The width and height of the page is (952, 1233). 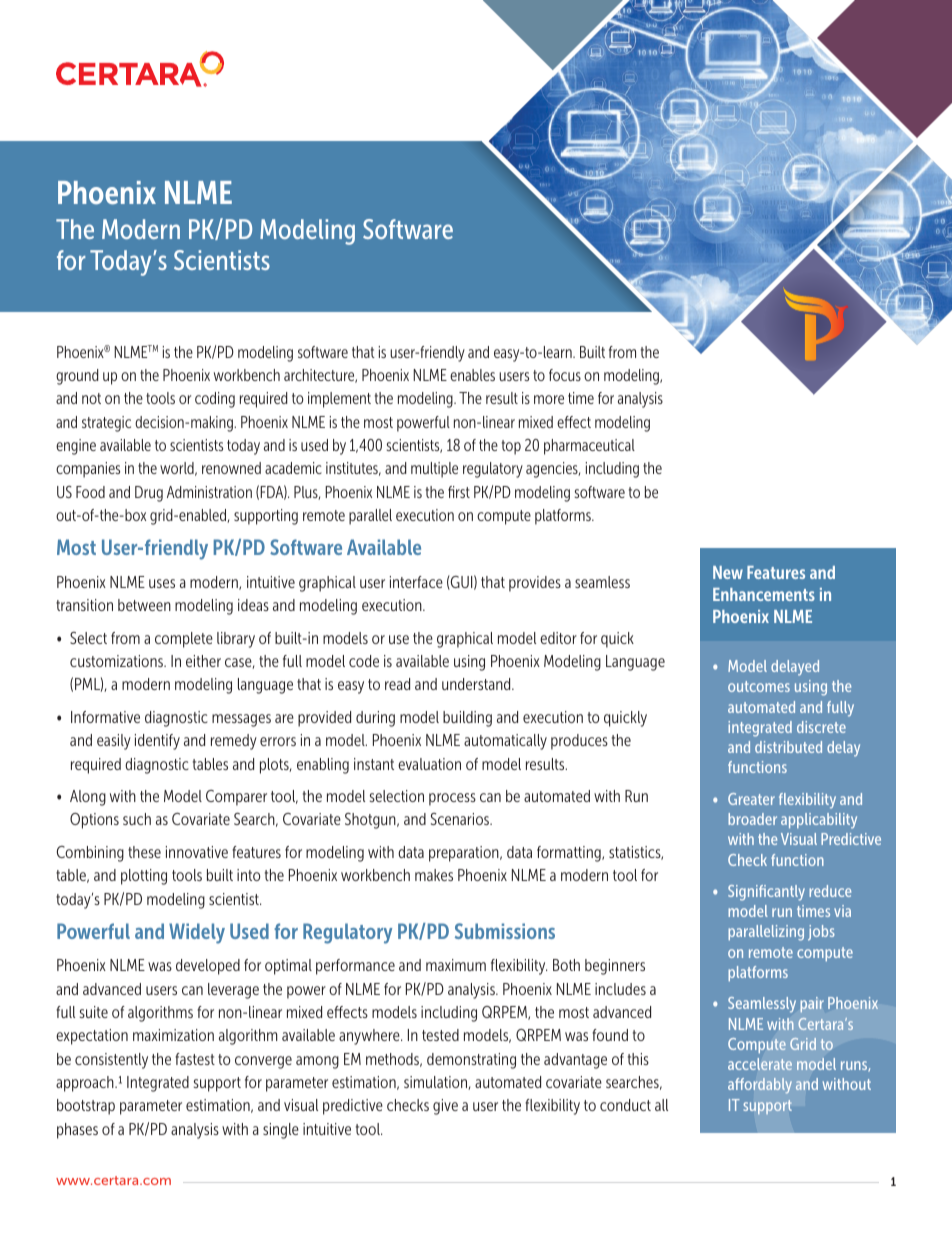 I want to click on uses, so click(x=162, y=583).
